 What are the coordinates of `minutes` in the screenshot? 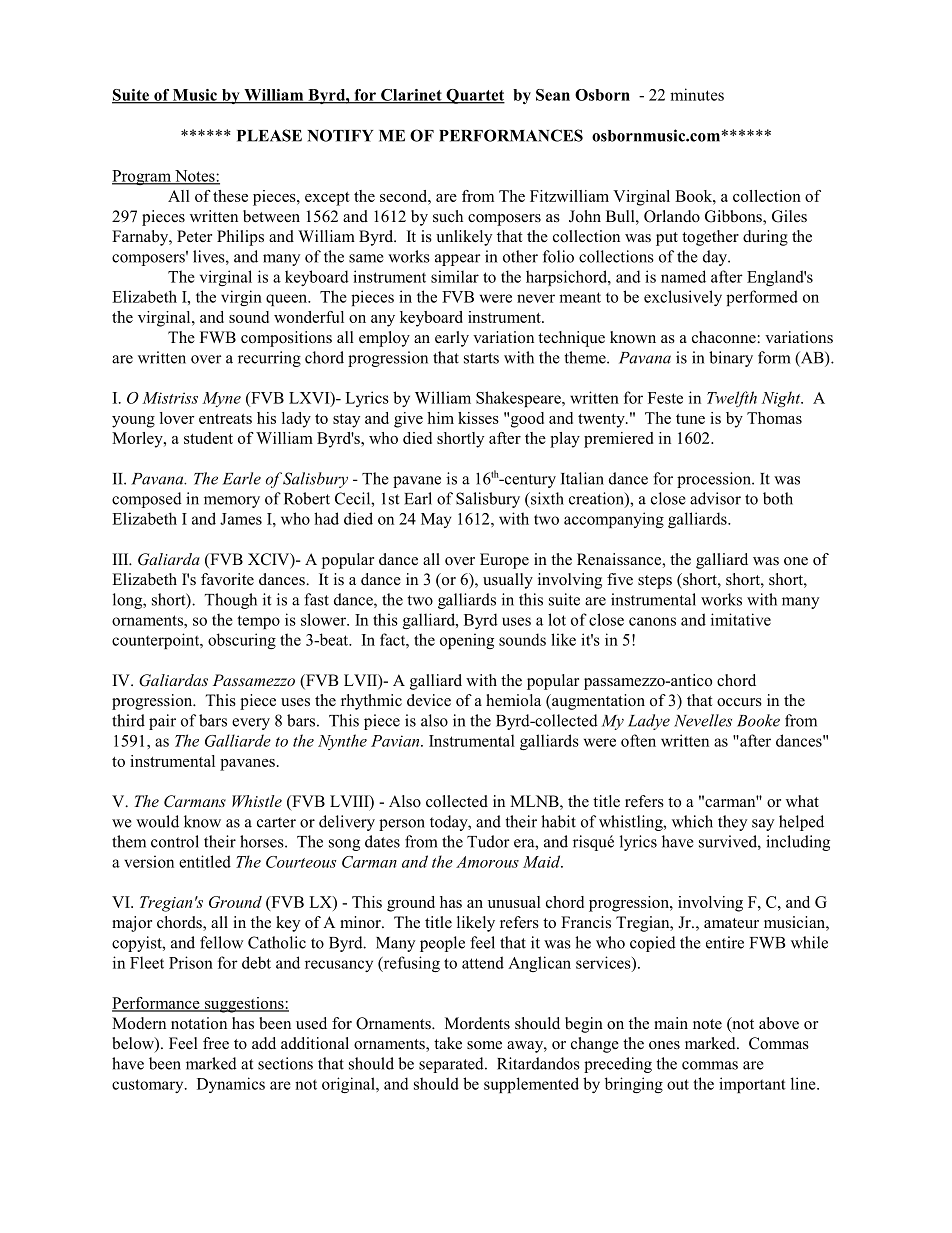 It's located at (697, 94).
